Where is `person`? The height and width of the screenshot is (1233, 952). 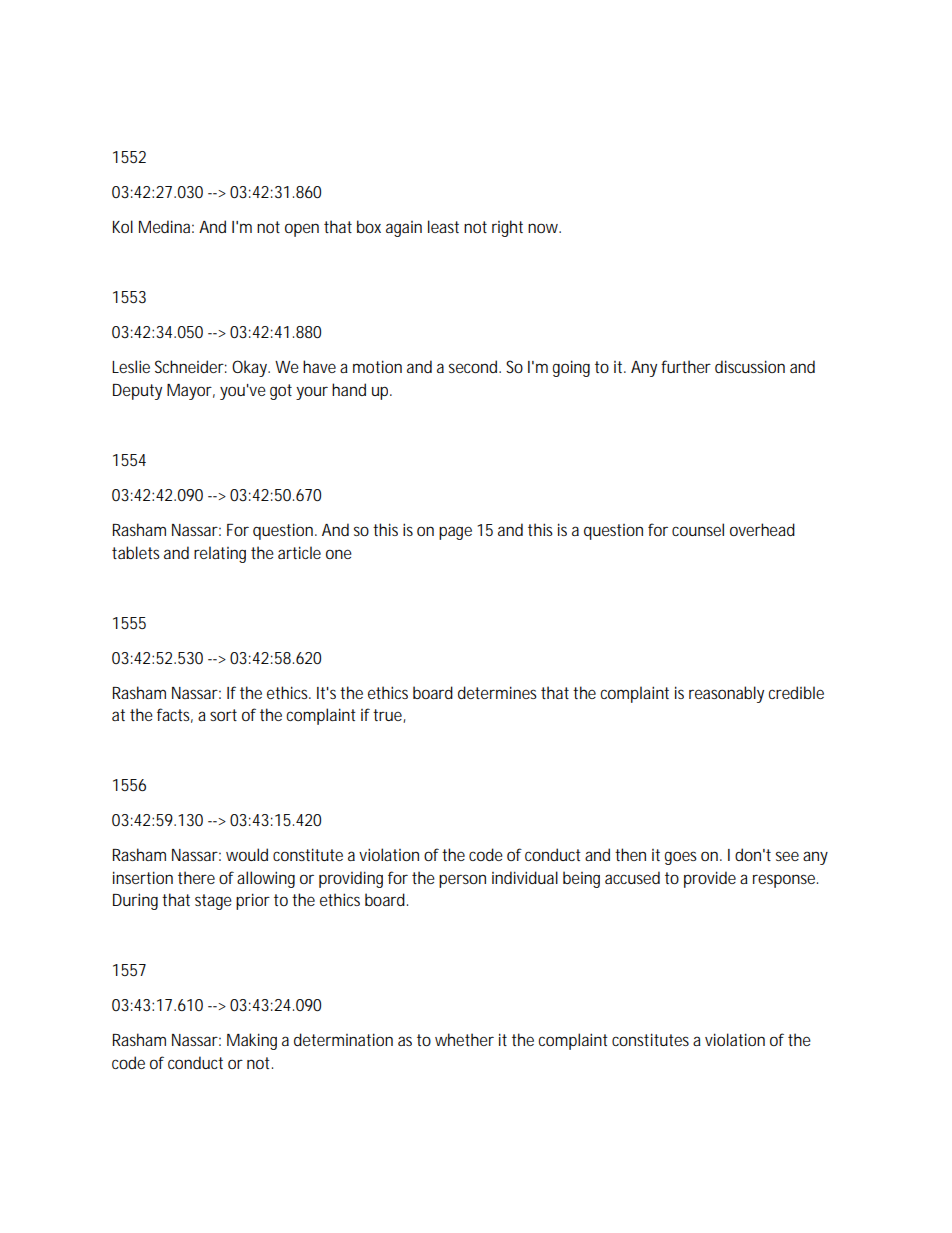
person is located at coordinates (462, 881).
